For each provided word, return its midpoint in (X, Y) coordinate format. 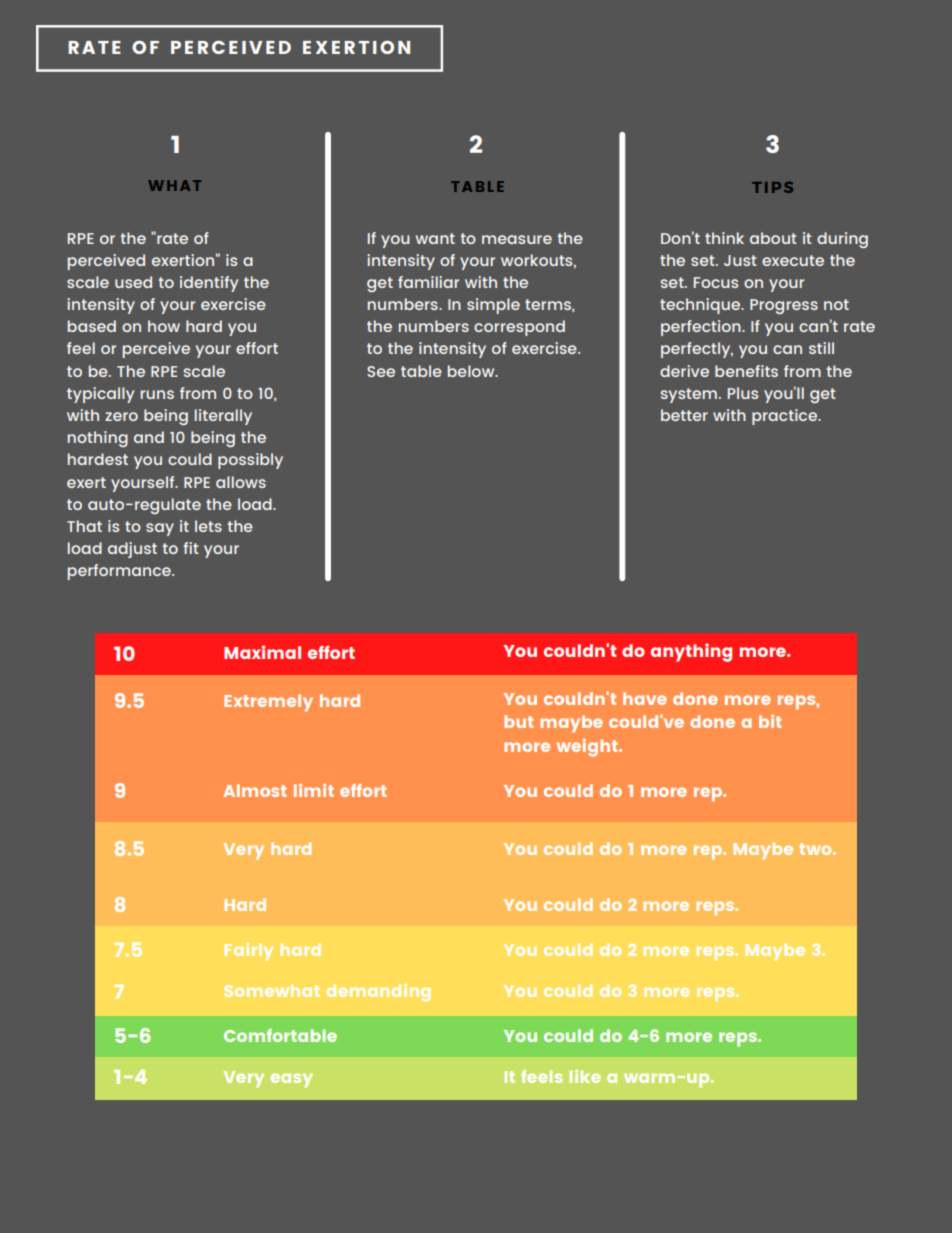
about (773, 238)
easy (292, 1080)
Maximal (262, 652)
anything (691, 652)
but (519, 721)
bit (770, 721)
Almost (255, 790)
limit (314, 790)
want (435, 238)
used (133, 282)
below (472, 371)
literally (223, 417)
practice (786, 417)
